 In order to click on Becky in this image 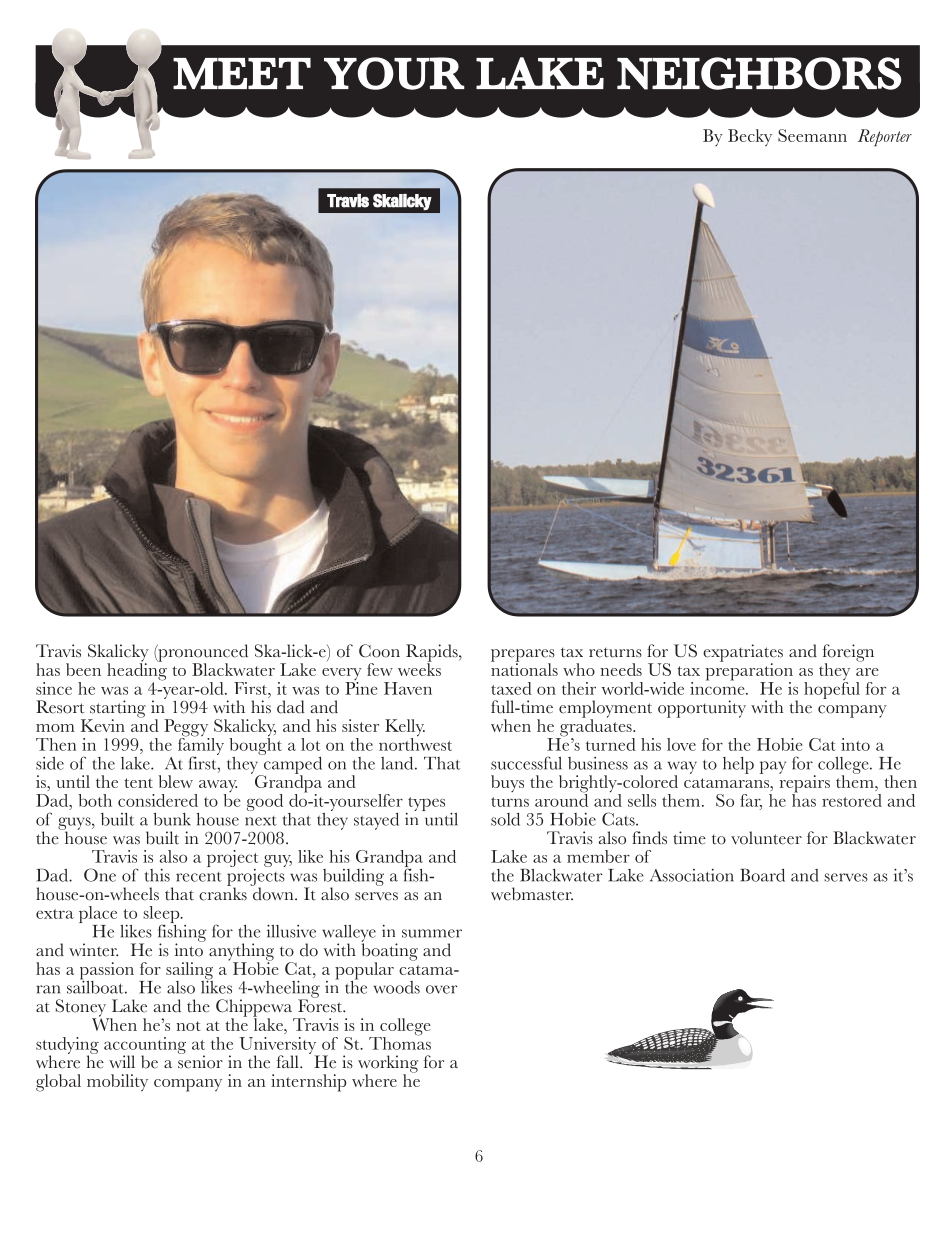, I will do `click(750, 137)`.
